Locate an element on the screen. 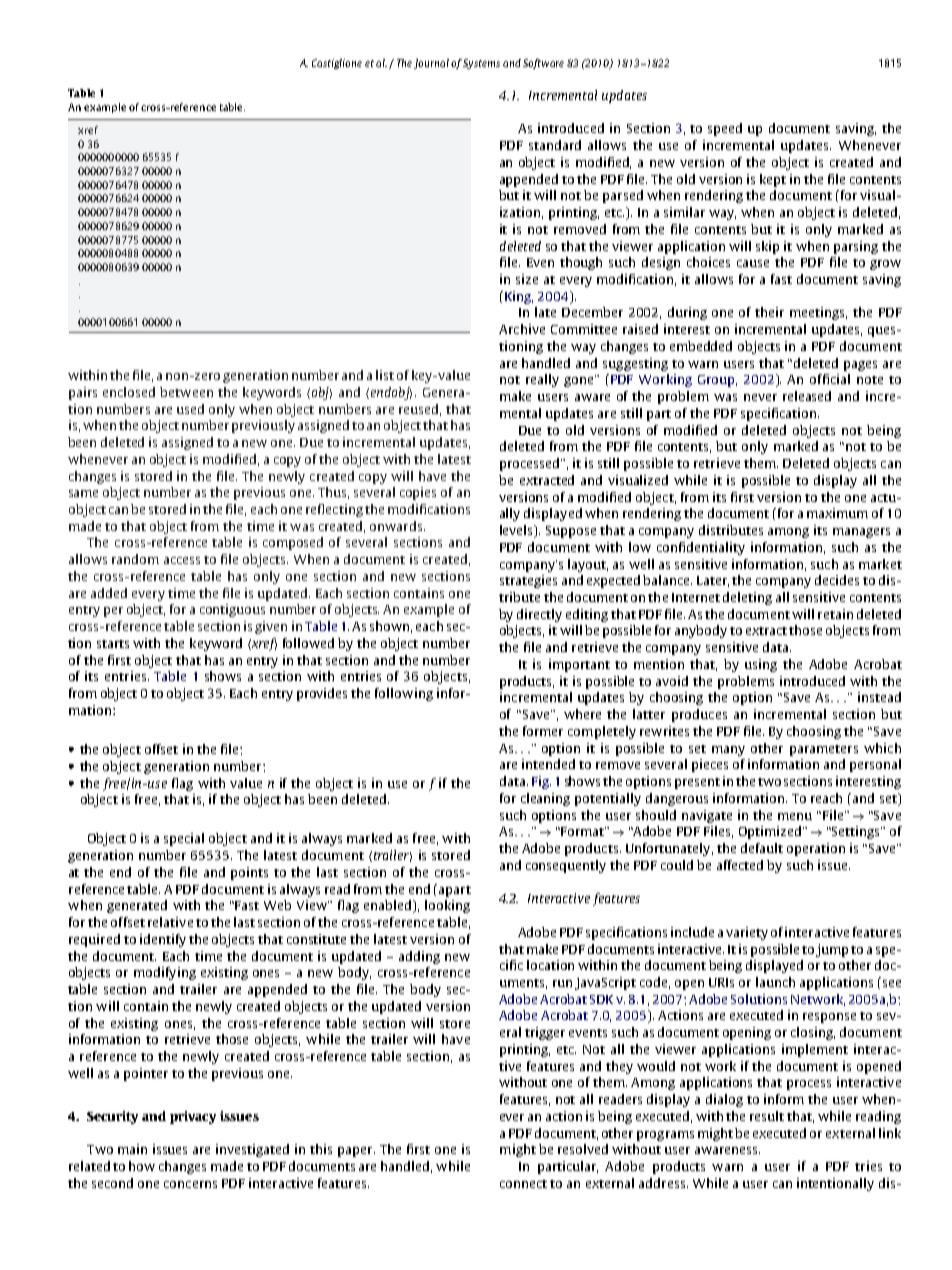 Image resolution: width=952 pixels, height=1270 pixels. special is located at coordinates (184, 839).
